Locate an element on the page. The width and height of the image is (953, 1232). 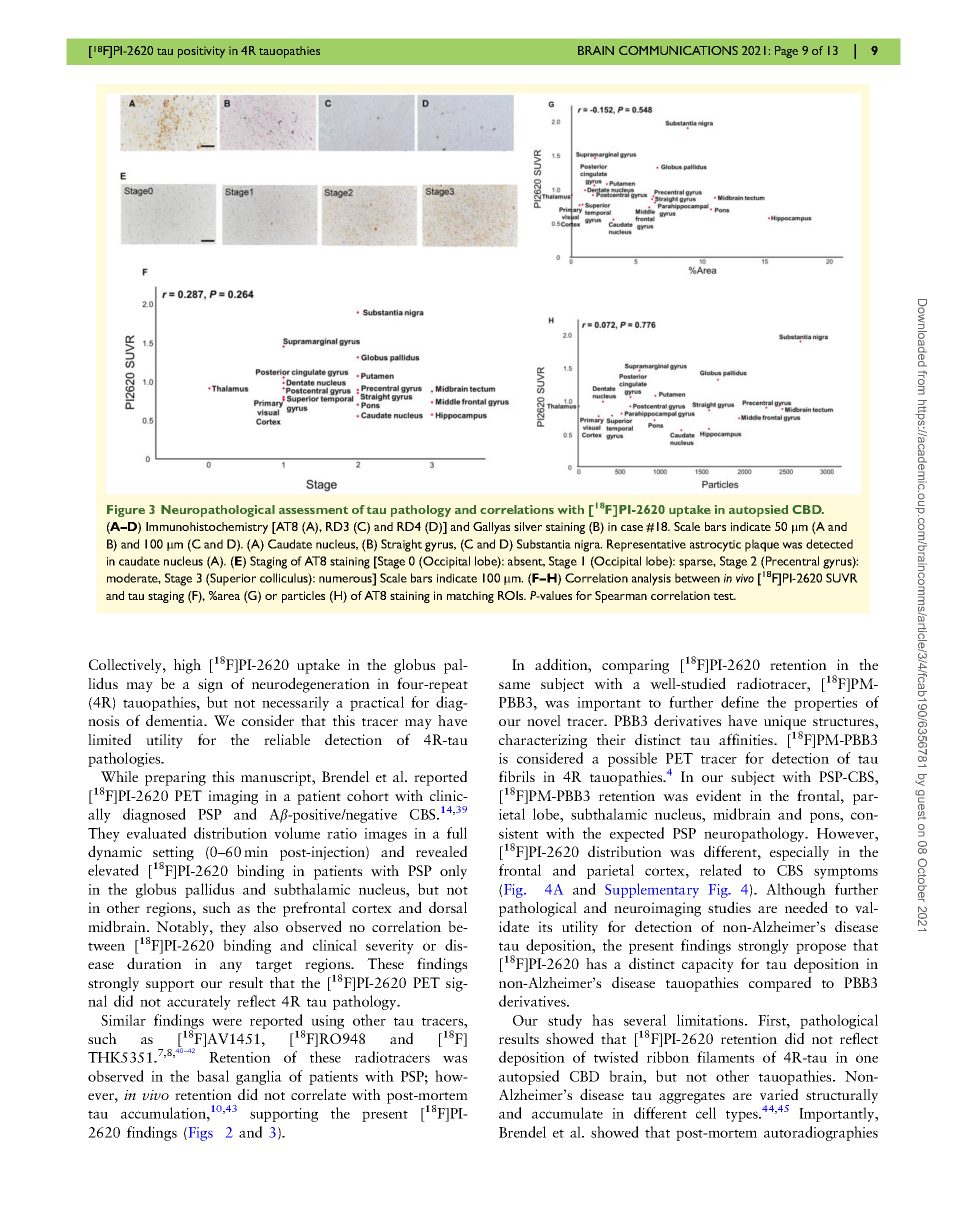
COMMUNICATIONS is located at coordinates (678, 50).
